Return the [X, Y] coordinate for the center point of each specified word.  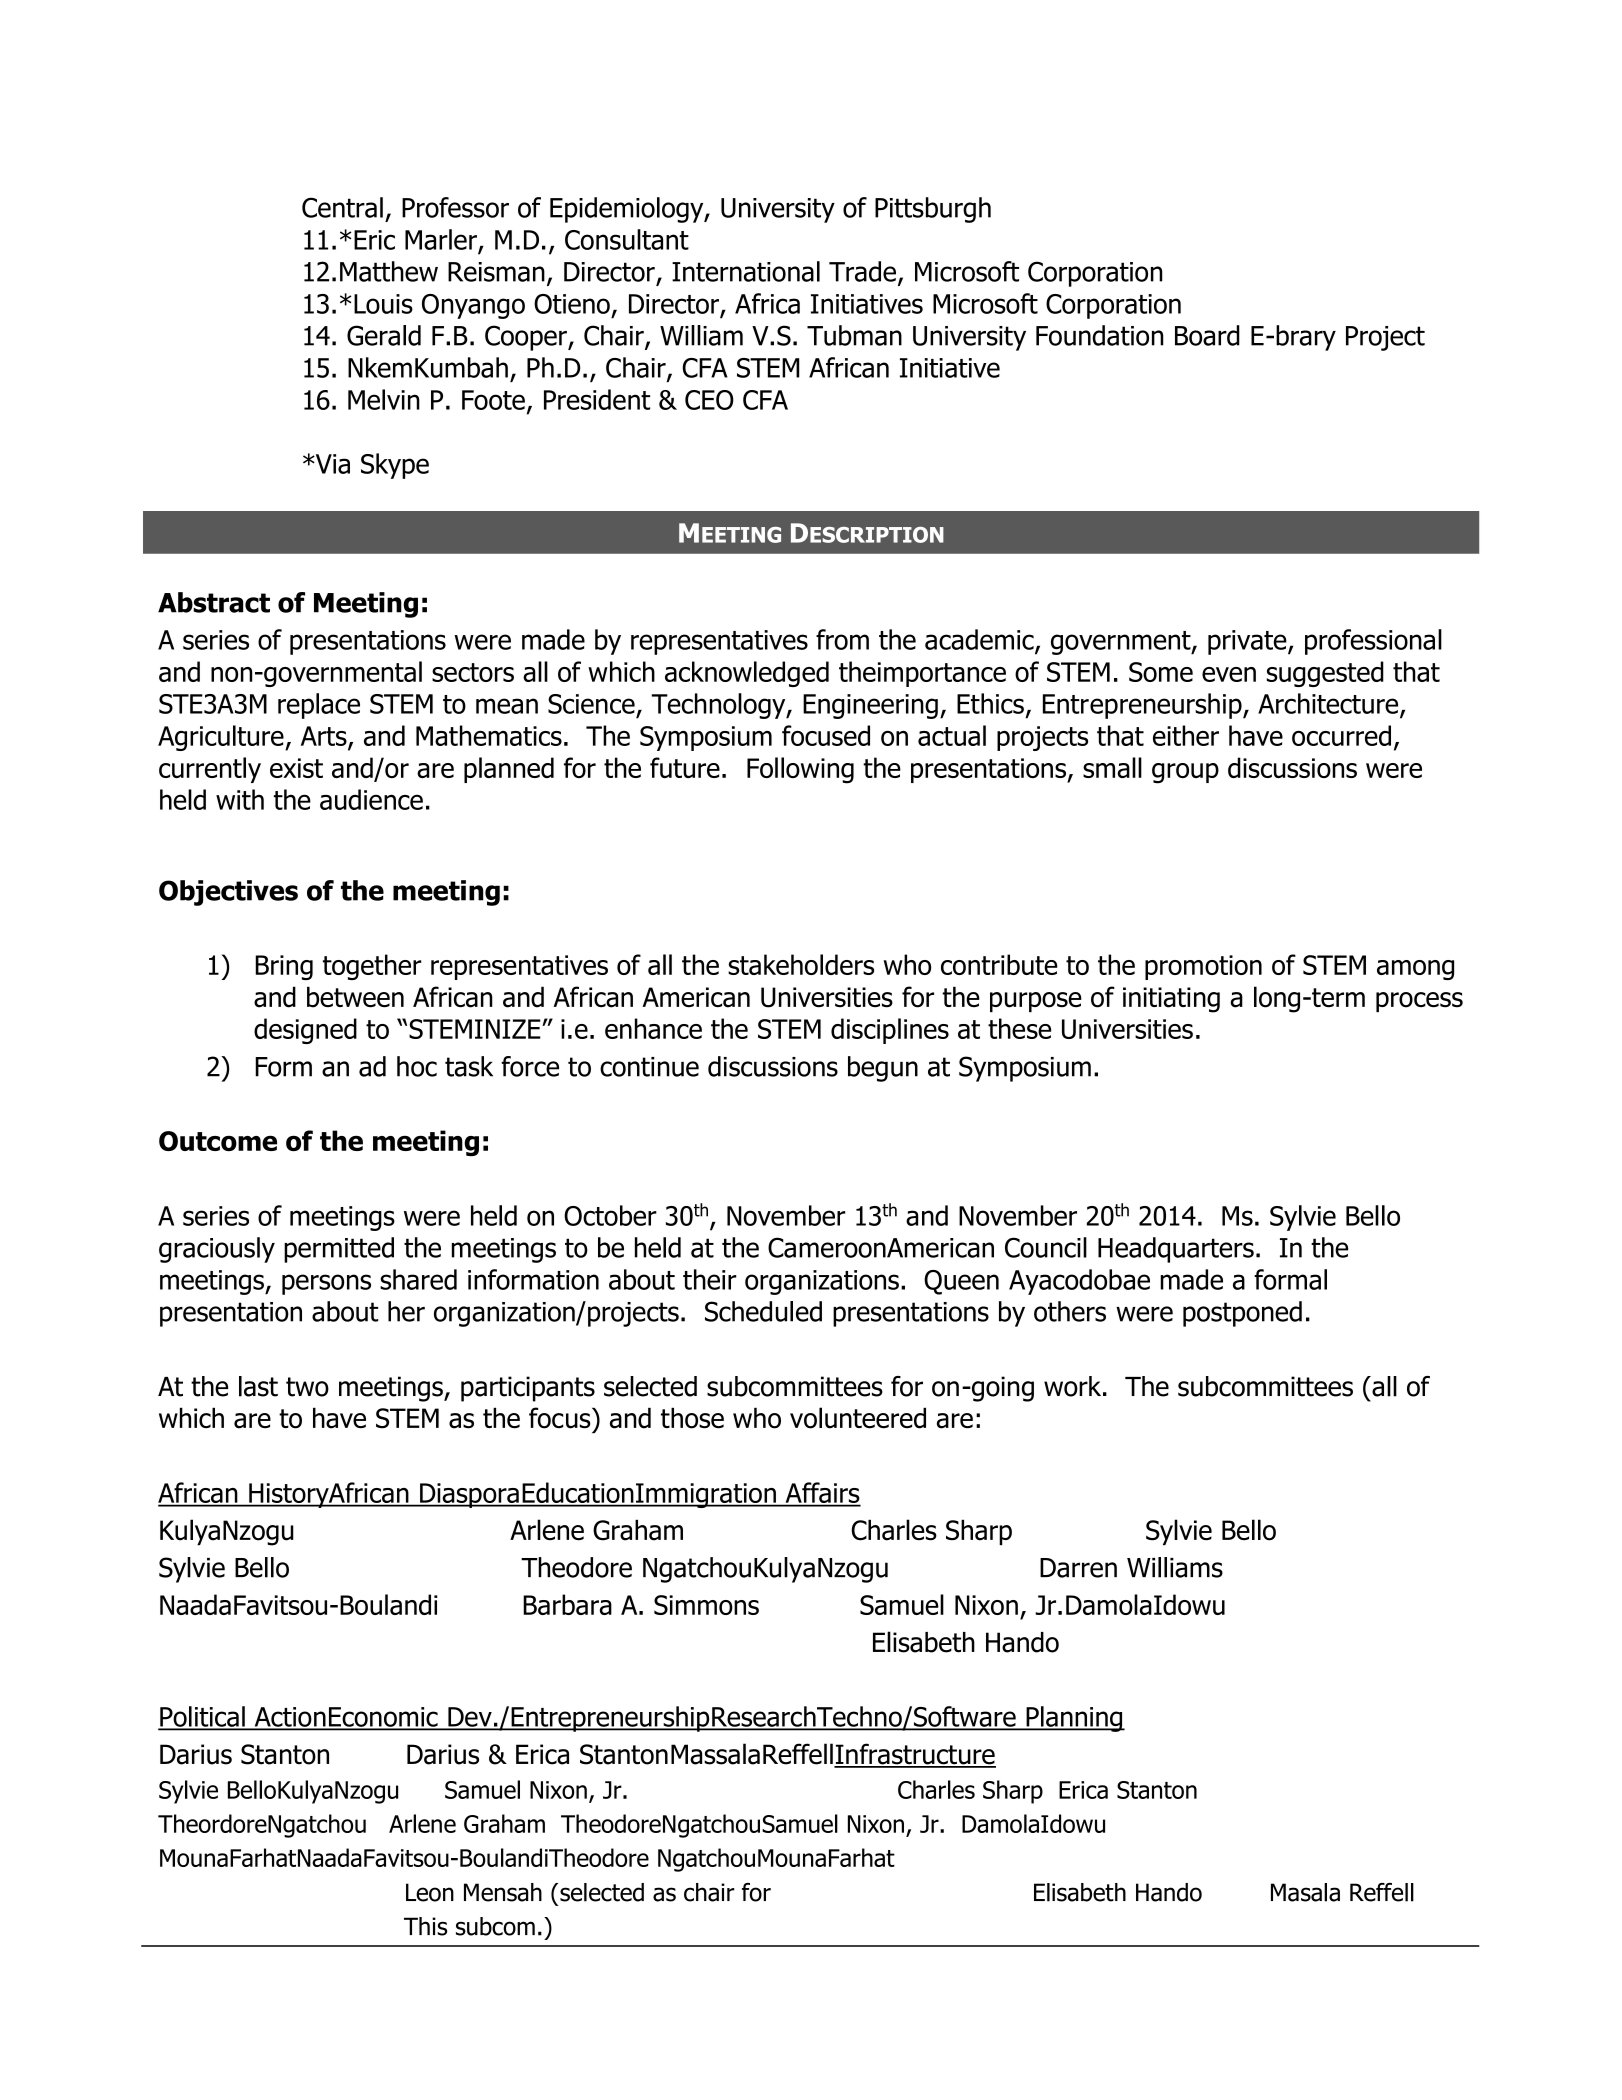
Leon [430, 1892]
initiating [1171, 1000]
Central [342, 207]
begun [883, 1069]
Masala [1305, 1892]
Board [1207, 335]
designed [305, 1031]
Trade [862, 271]
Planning [1074, 1719]
